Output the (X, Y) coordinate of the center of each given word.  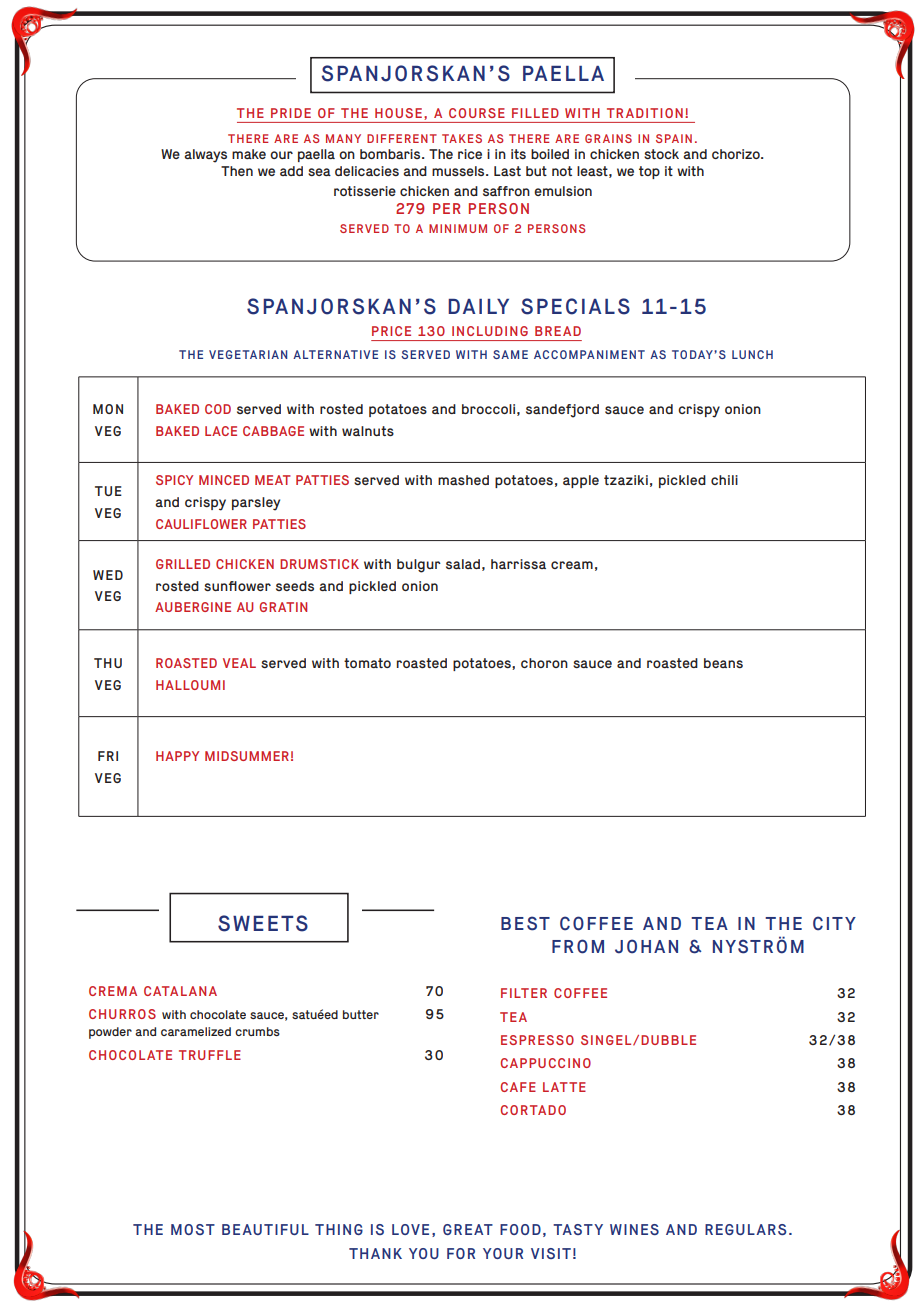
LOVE (410, 1229)
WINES (634, 1229)
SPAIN (674, 138)
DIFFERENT (402, 138)
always (205, 156)
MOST (193, 1229)
